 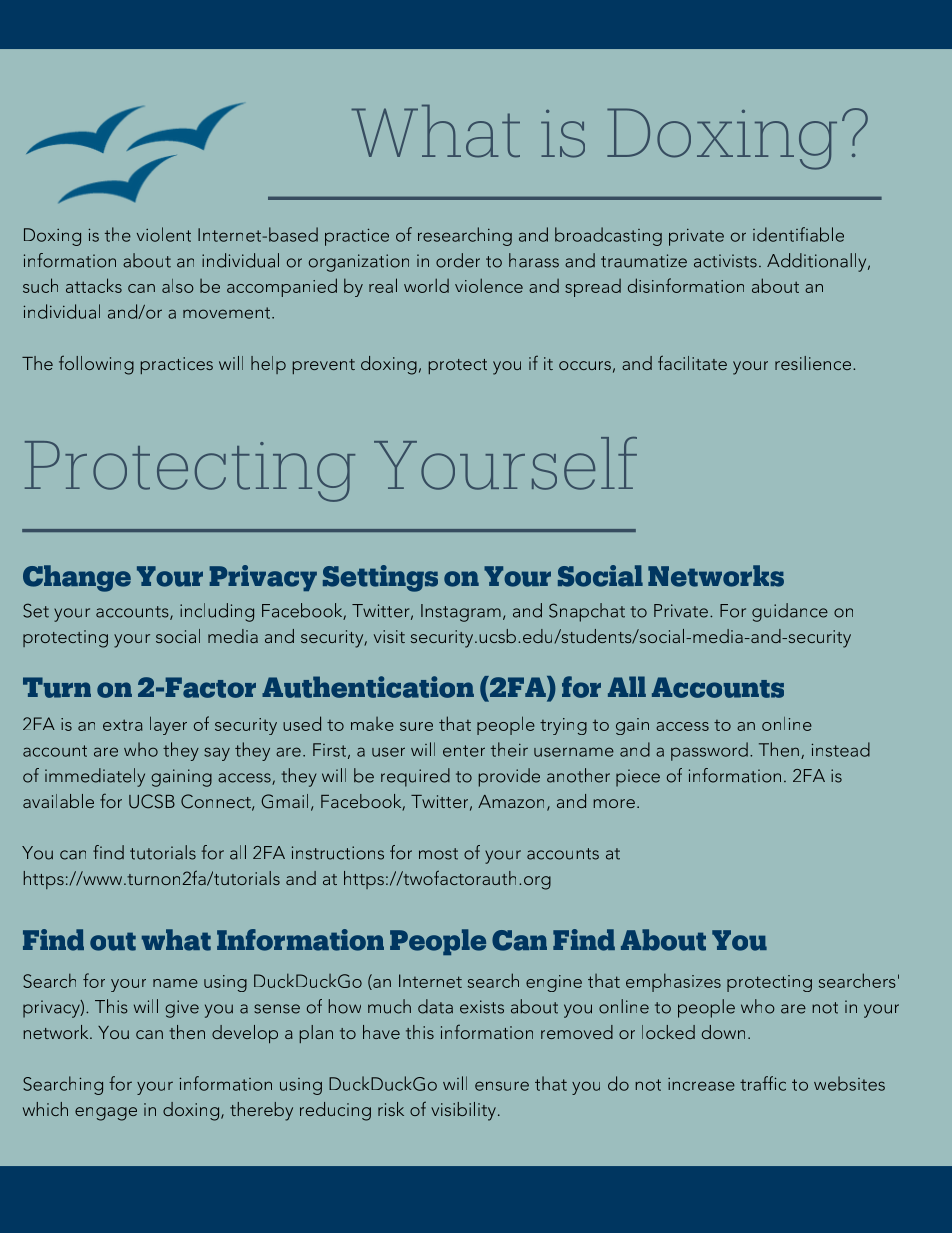 What do you see at coordinates (790, 612) in the image?
I see `guidance` at bounding box center [790, 612].
